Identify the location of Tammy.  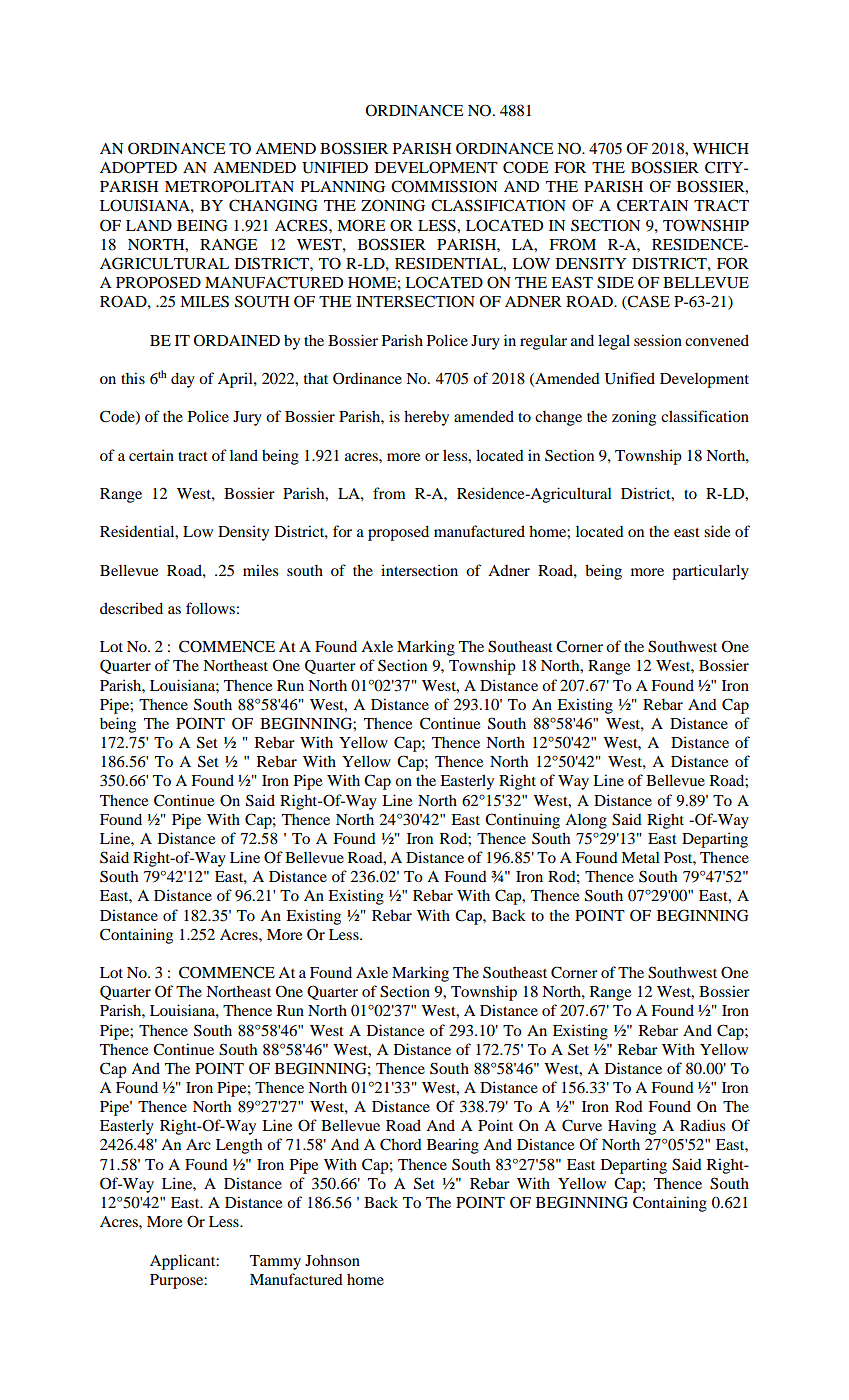
(275, 1262).
